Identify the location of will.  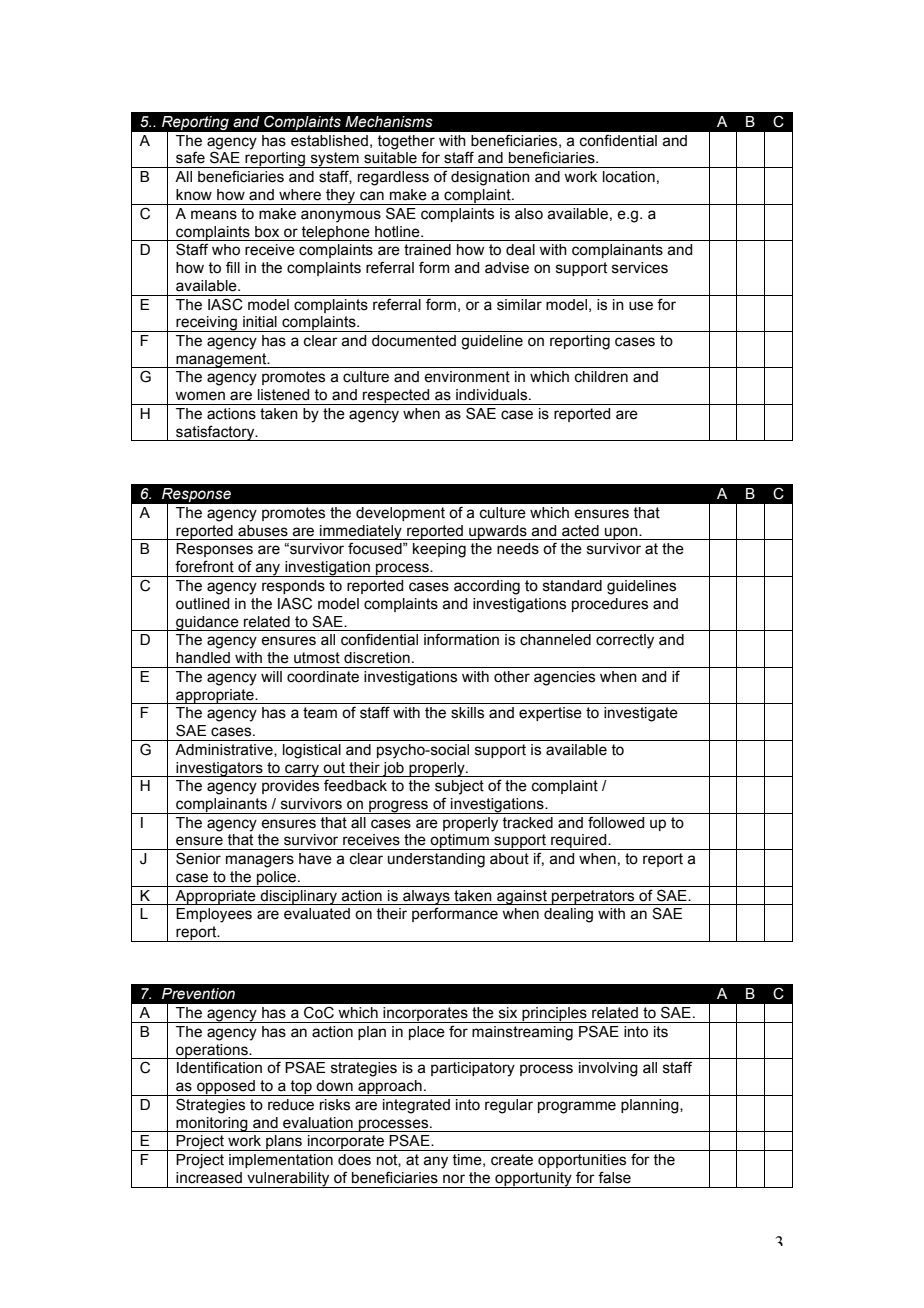
(271, 676).
